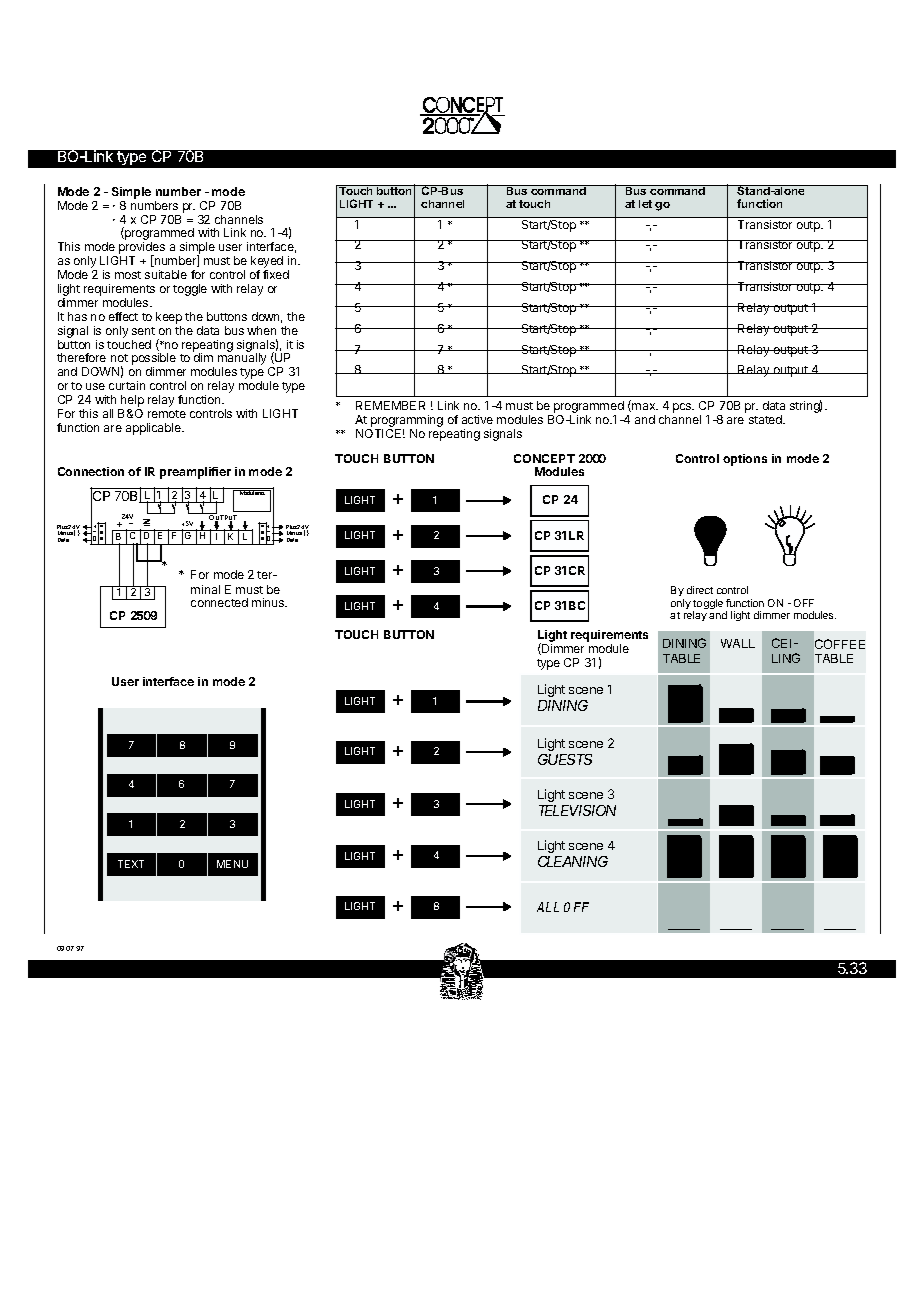  Describe the element at coordinates (142, 249) in the page. I see `provides` at that location.
